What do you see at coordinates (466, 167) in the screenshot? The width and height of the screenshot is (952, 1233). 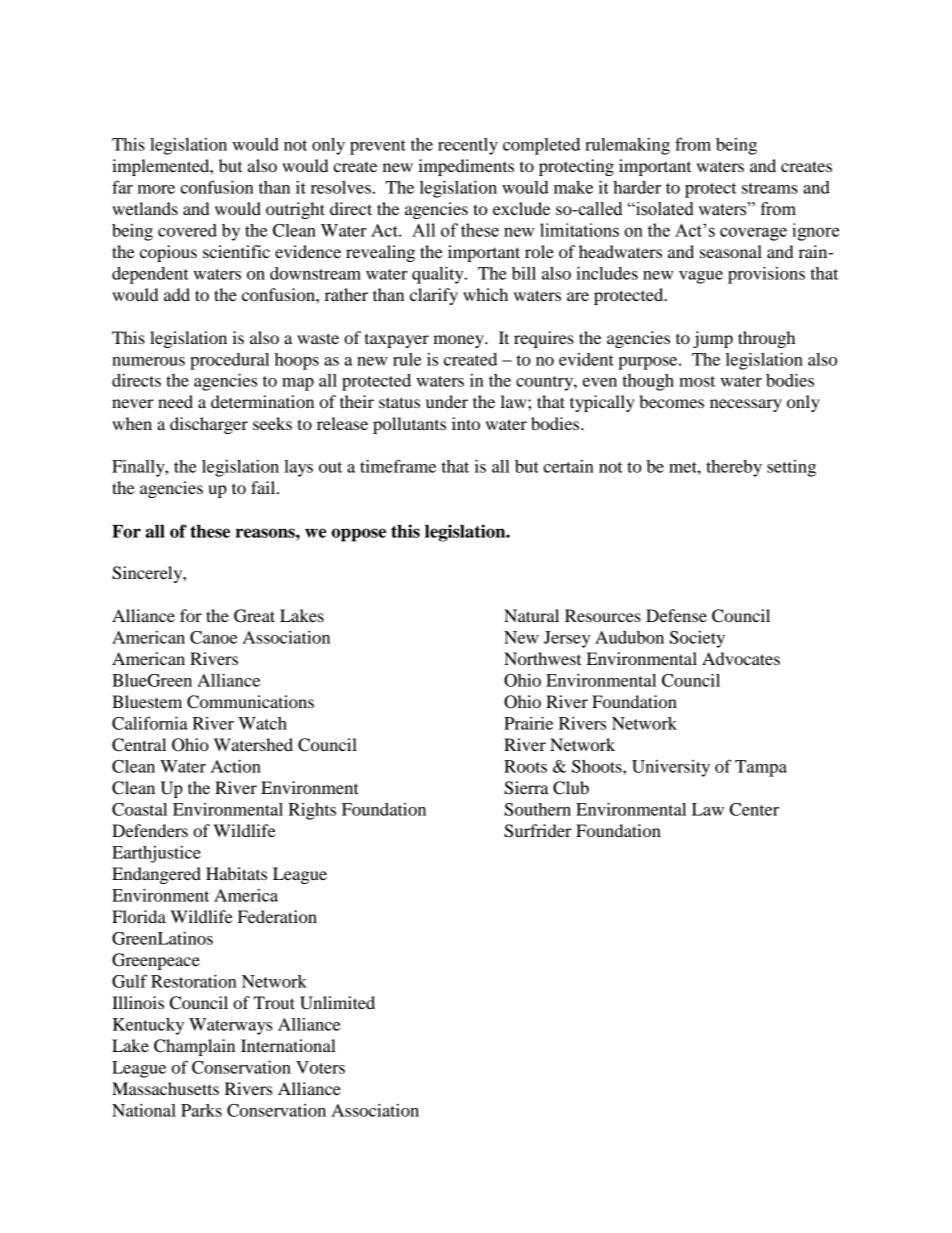 I see `impediments` at bounding box center [466, 167].
